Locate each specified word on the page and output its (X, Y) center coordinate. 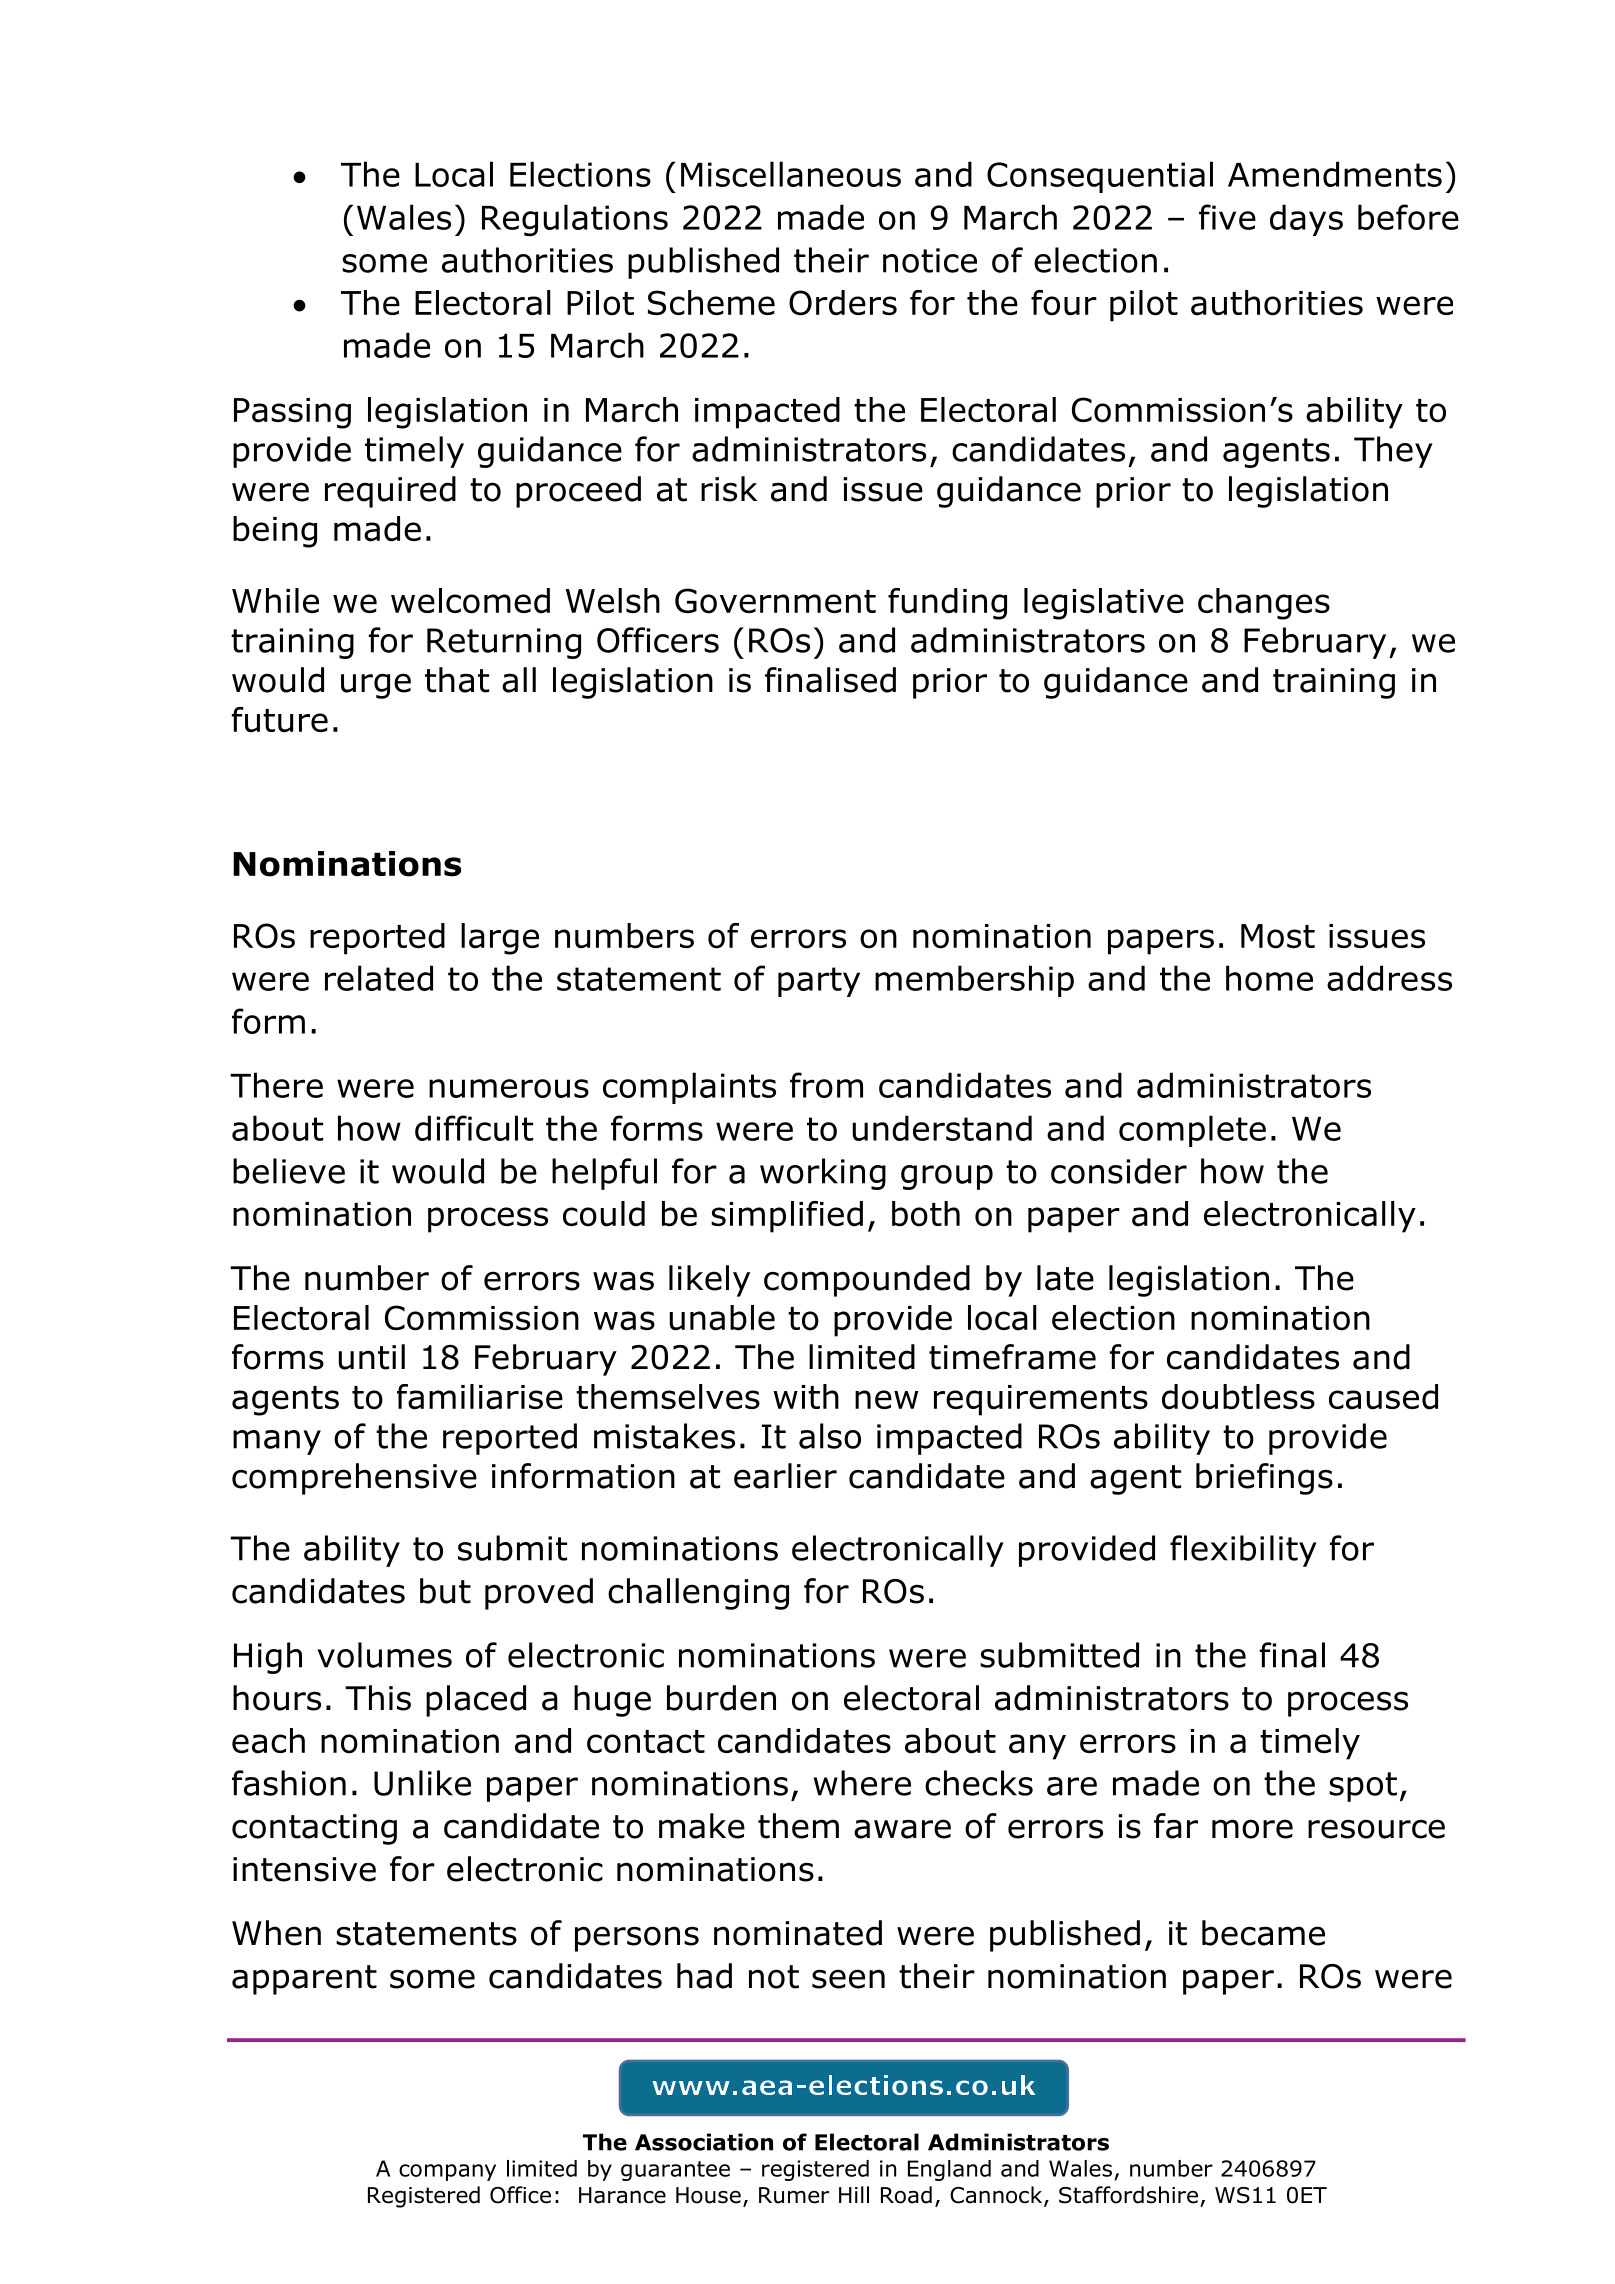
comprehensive (354, 1479)
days (1306, 220)
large (500, 939)
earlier (785, 1476)
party (819, 982)
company (447, 2172)
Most (1278, 936)
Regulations (575, 220)
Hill (854, 2194)
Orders (843, 303)
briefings (1264, 1479)
